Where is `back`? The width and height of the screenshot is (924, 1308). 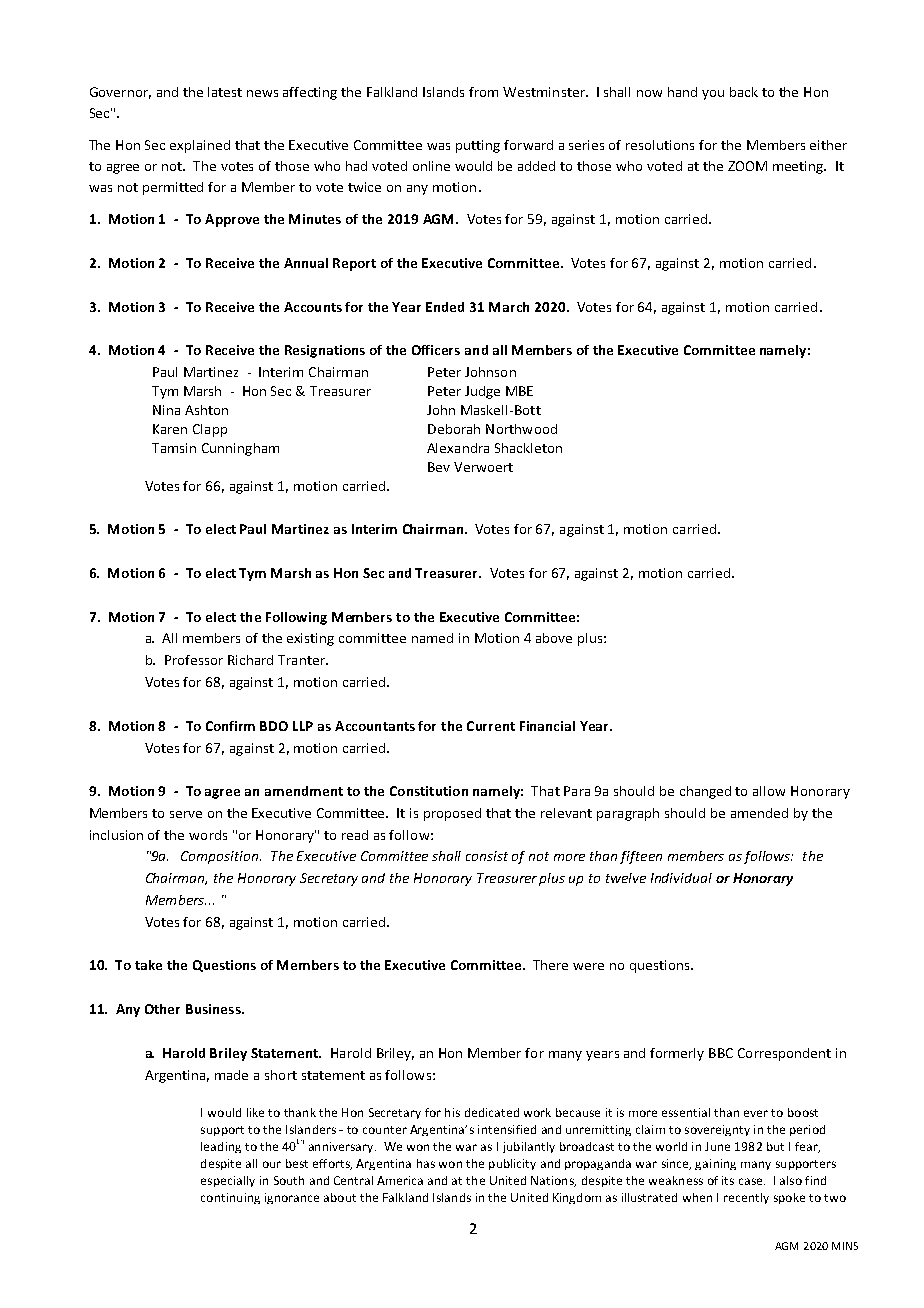 back is located at coordinates (744, 92).
